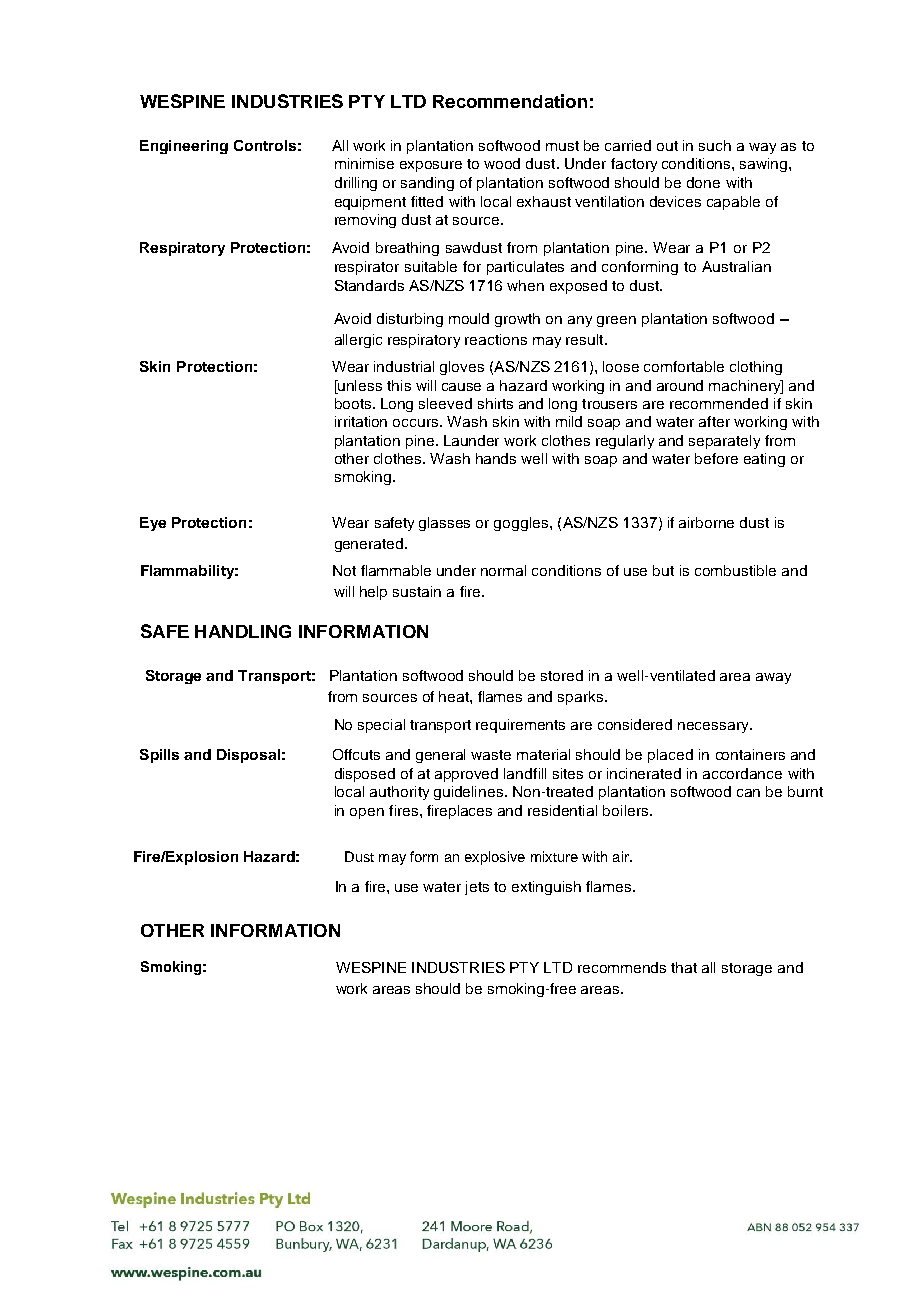 The height and width of the image is (1309, 924). What do you see at coordinates (243, 631) in the image?
I see `HANDLING` at bounding box center [243, 631].
